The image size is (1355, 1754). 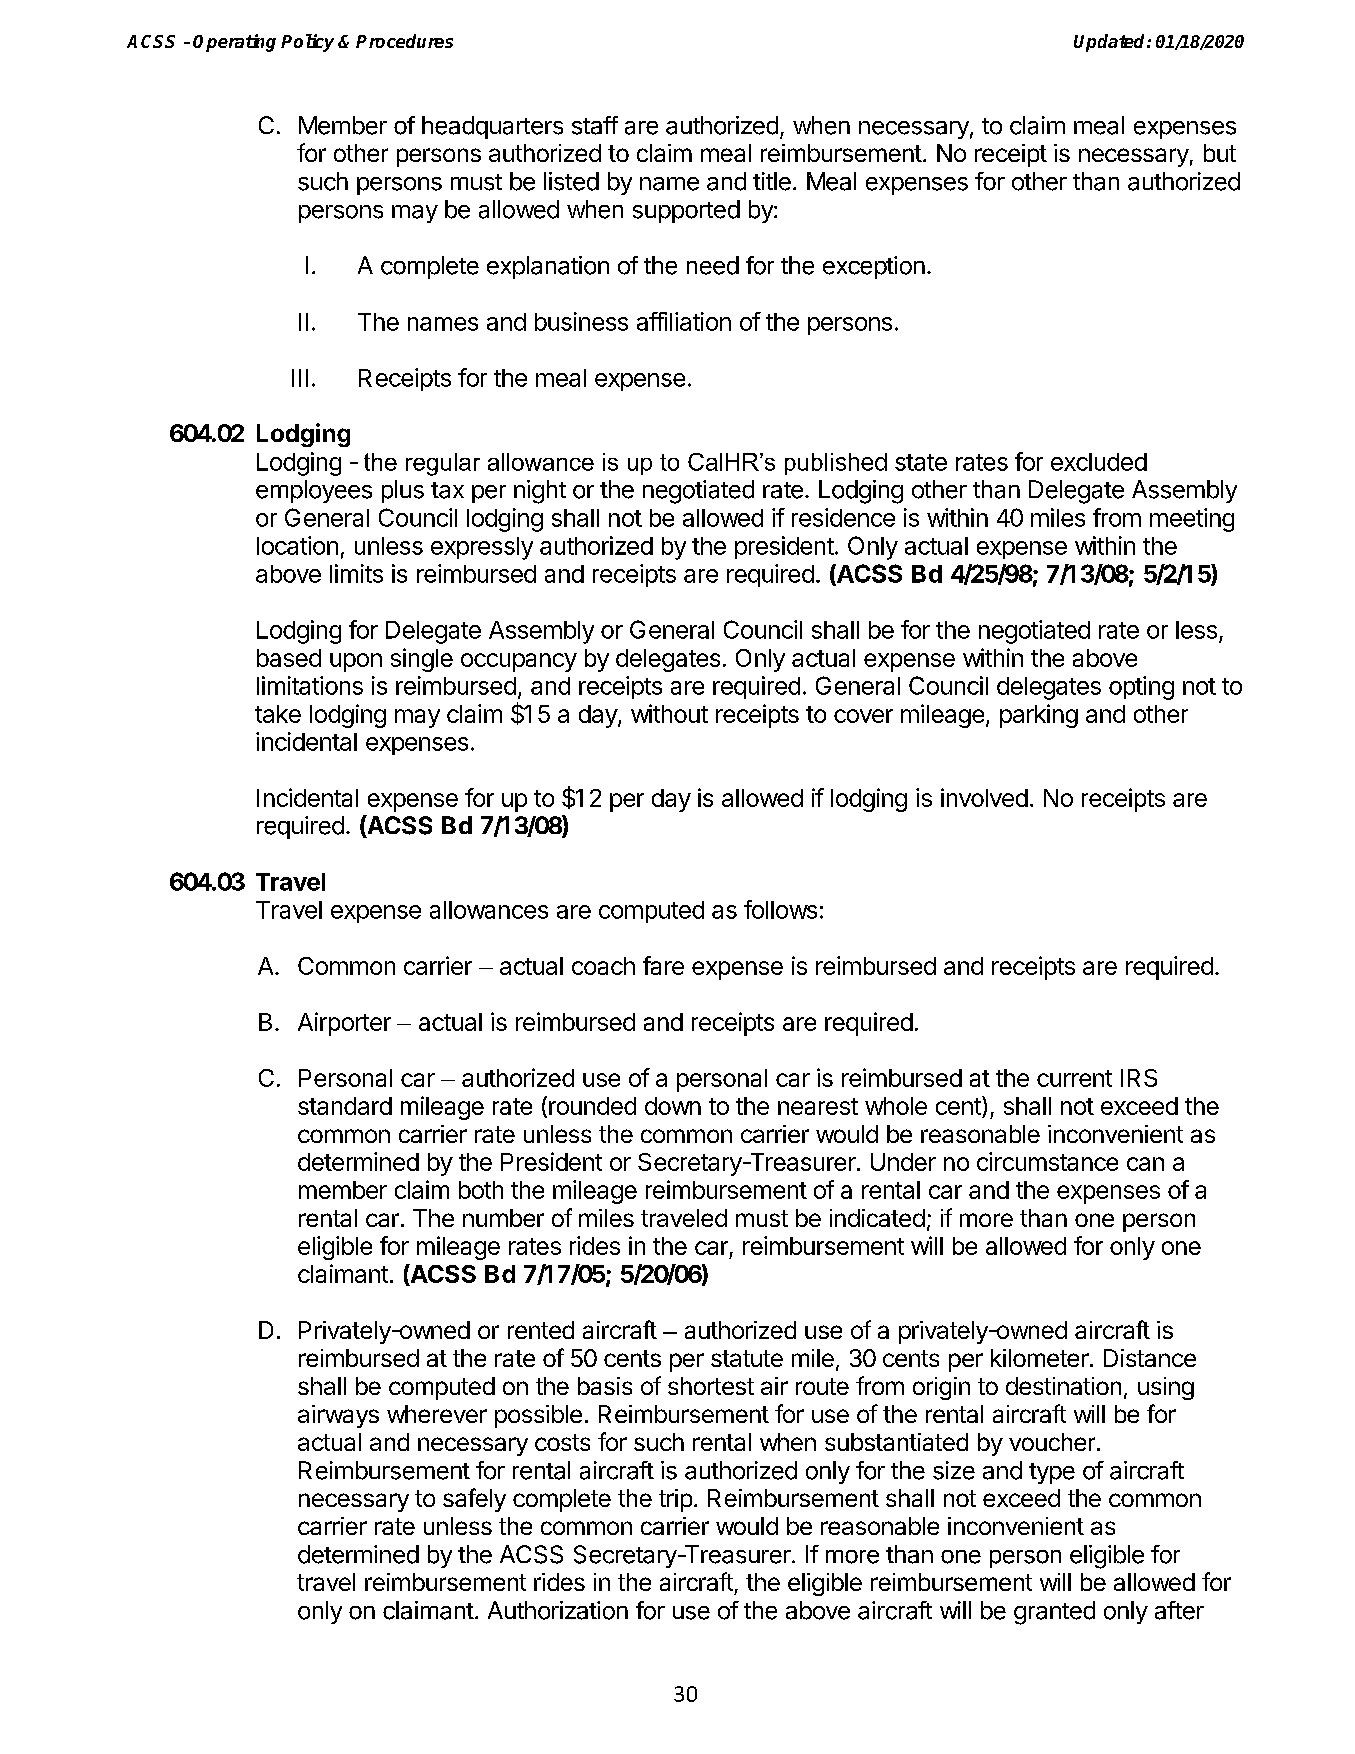 What do you see at coordinates (1111, 43) in the page?
I see `Updated` at bounding box center [1111, 43].
